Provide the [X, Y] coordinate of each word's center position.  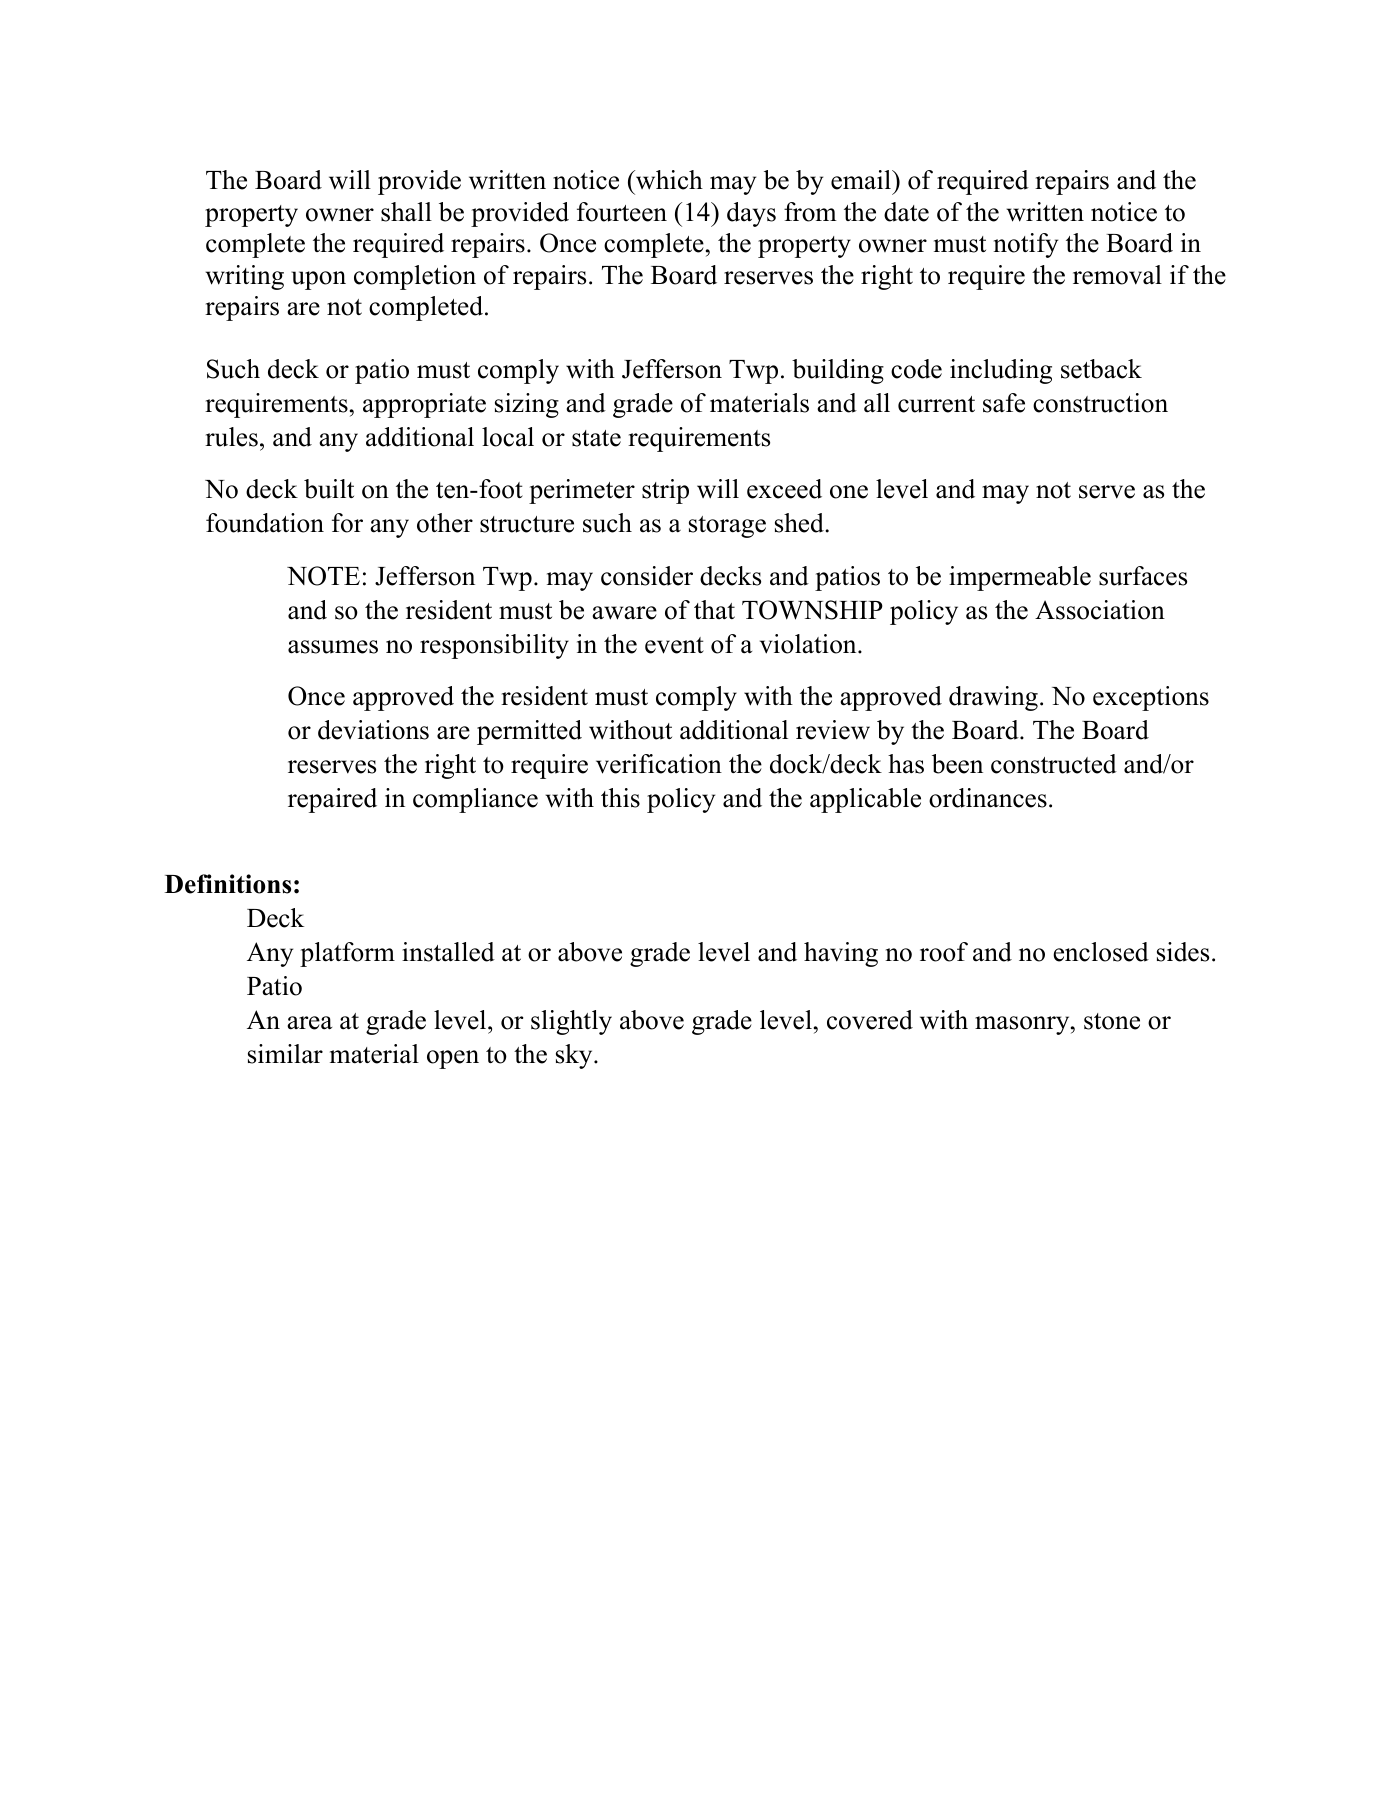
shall [406, 212]
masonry [1022, 1025]
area [309, 1023]
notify [1026, 245]
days [751, 214]
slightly [571, 1022]
